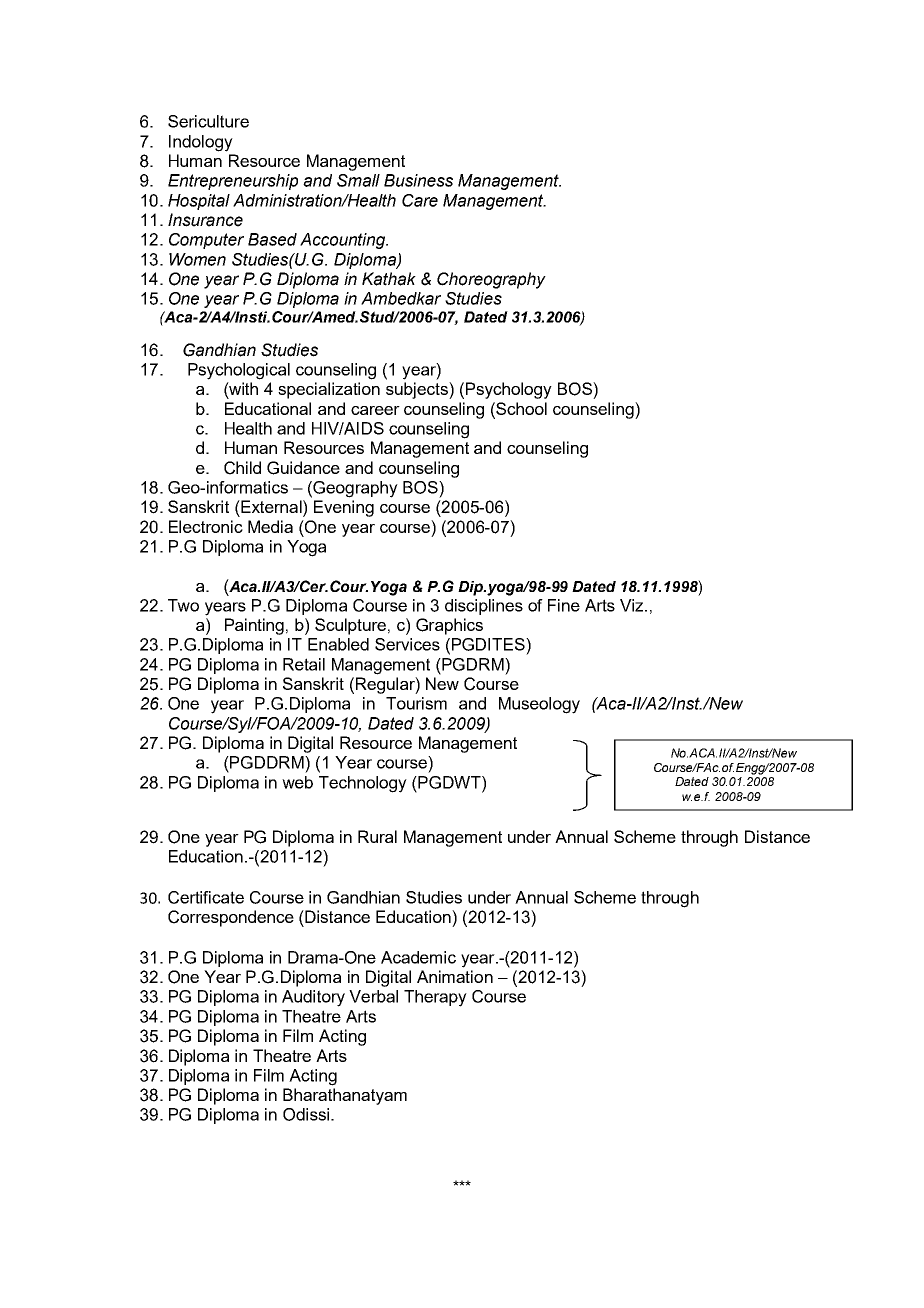 The height and width of the screenshot is (1308, 924). I want to click on Fine, so click(564, 605).
